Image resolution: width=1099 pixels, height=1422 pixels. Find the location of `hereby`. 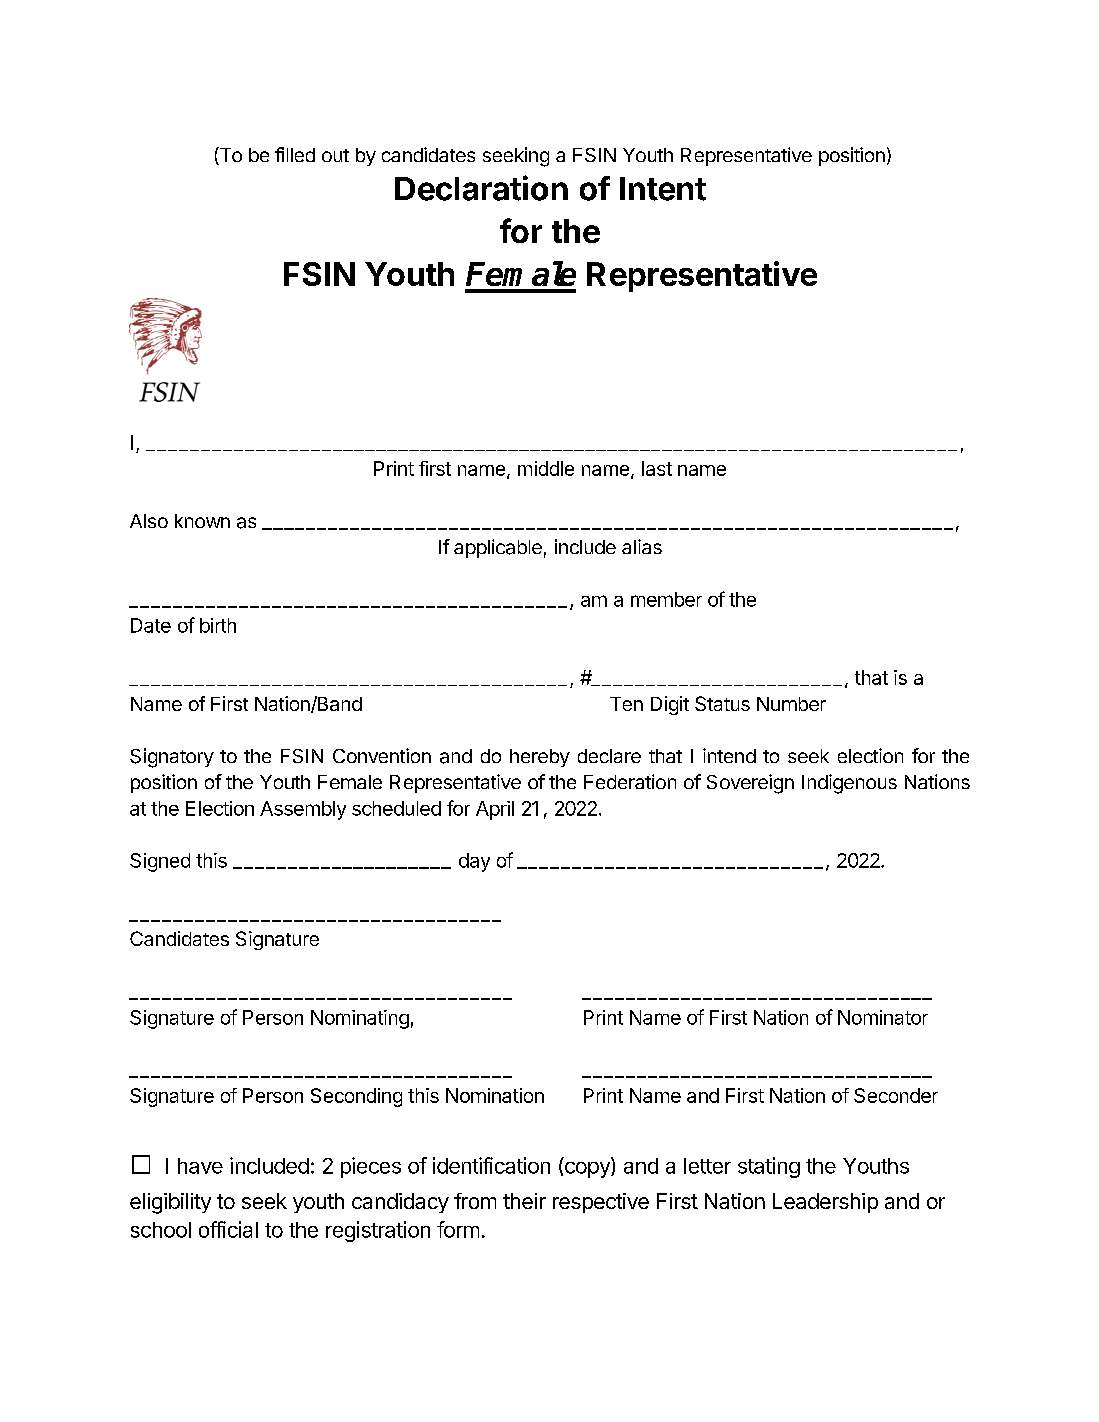

hereby is located at coordinates (540, 758).
